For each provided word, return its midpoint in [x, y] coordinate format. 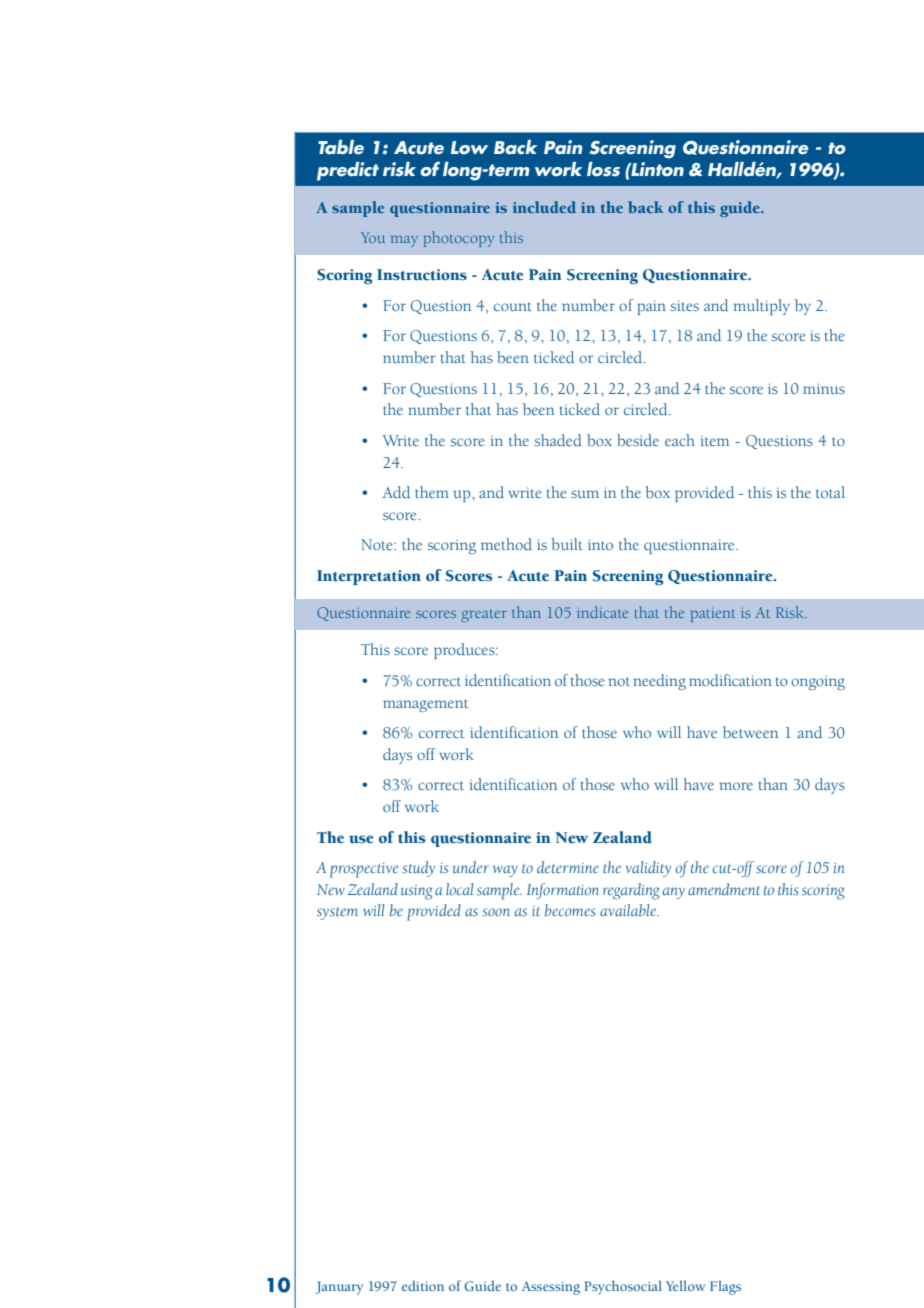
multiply [762, 307]
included [544, 207]
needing [660, 682]
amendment [724, 889]
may [404, 241]
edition [423, 1286]
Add [396, 492]
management [425, 705]
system [337, 913]
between [750, 732]
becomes [570, 910]
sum [585, 494]
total [830, 492]
